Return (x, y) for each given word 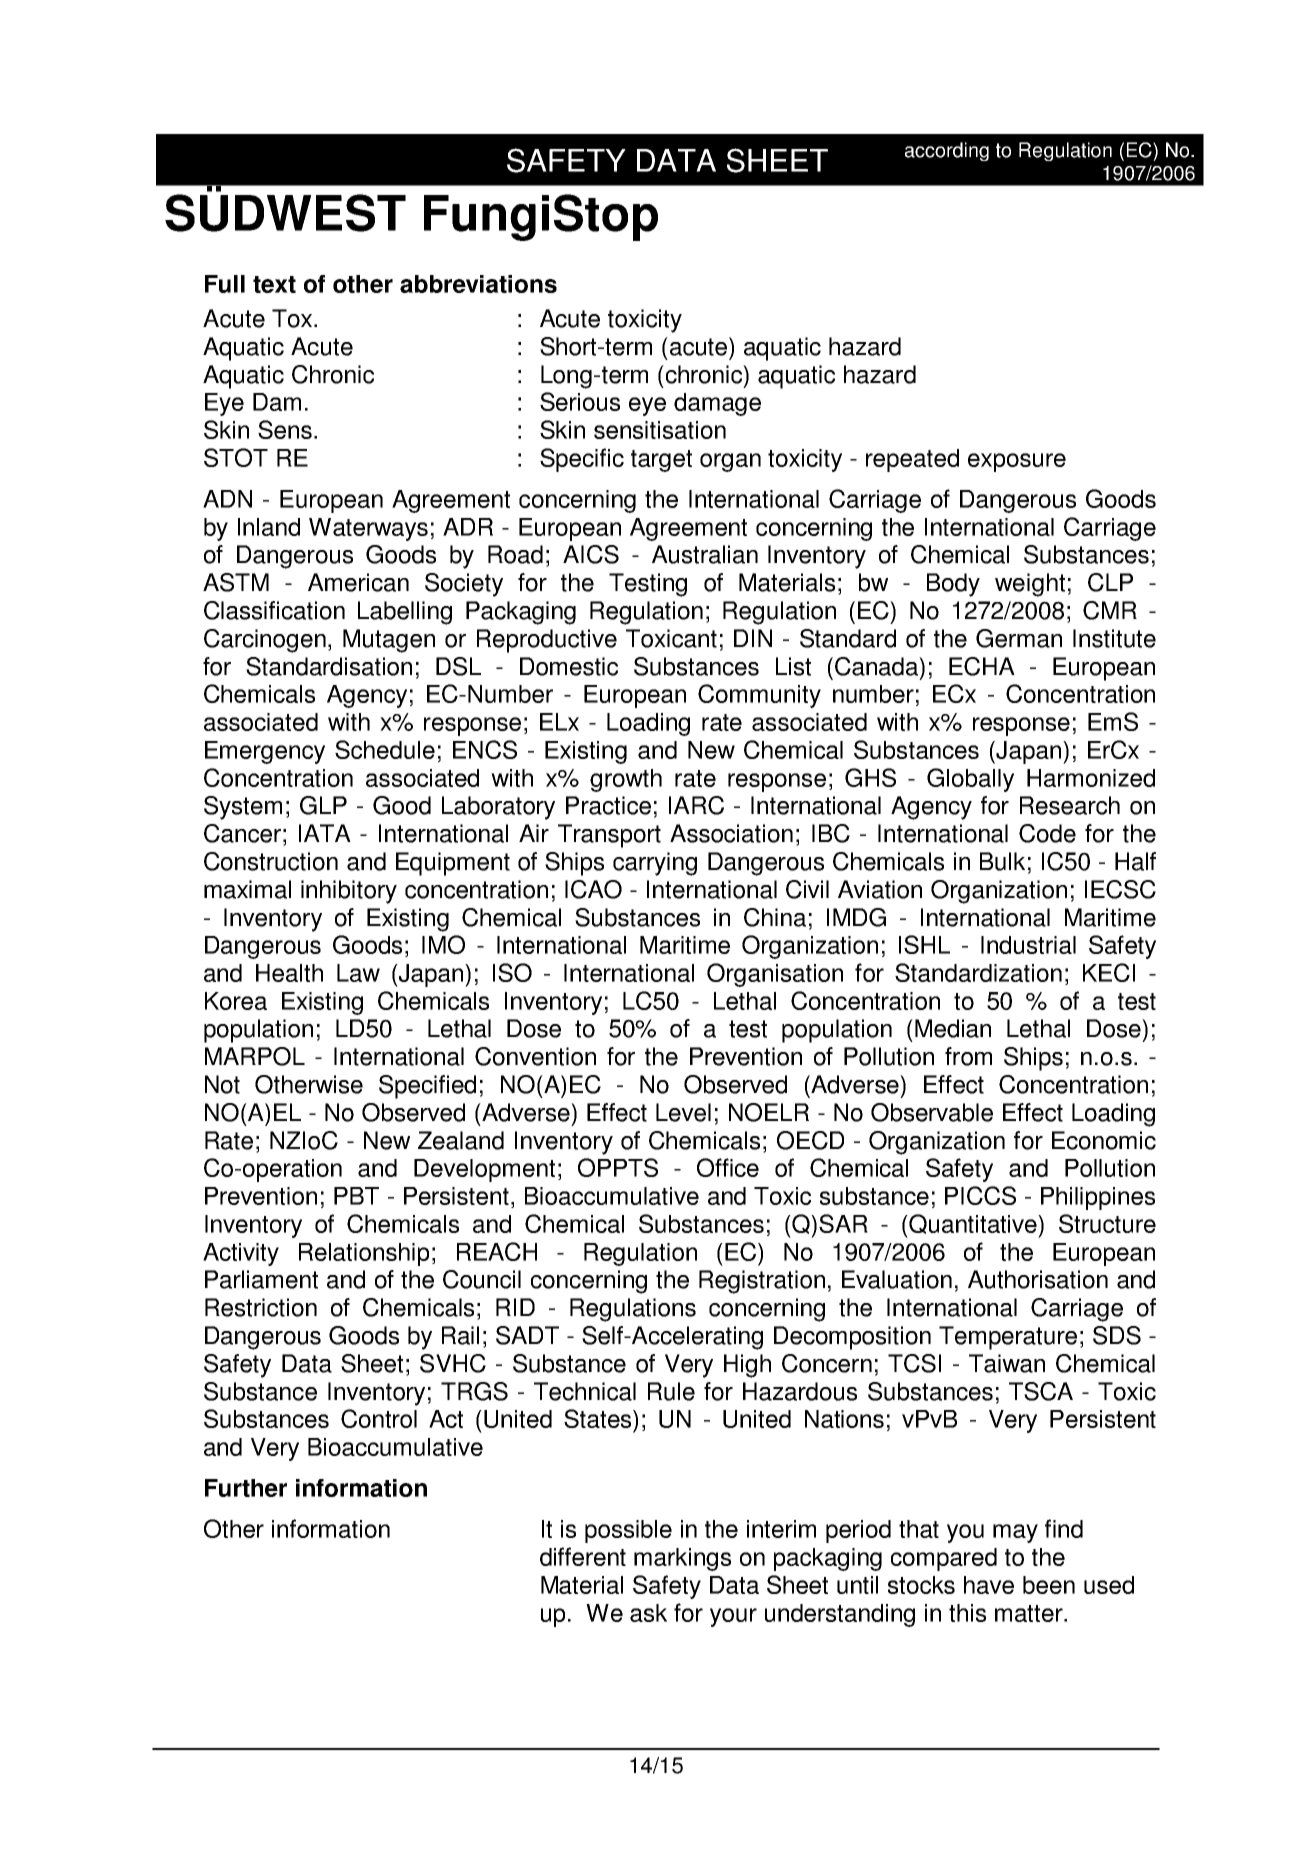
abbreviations (478, 284)
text (274, 284)
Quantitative (973, 1224)
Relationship (364, 1254)
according (947, 151)
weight (1030, 585)
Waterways (368, 529)
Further (246, 1488)
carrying (655, 864)
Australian (705, 554)
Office (728, 1167)
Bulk (1002, 861)
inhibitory (349, 892)
